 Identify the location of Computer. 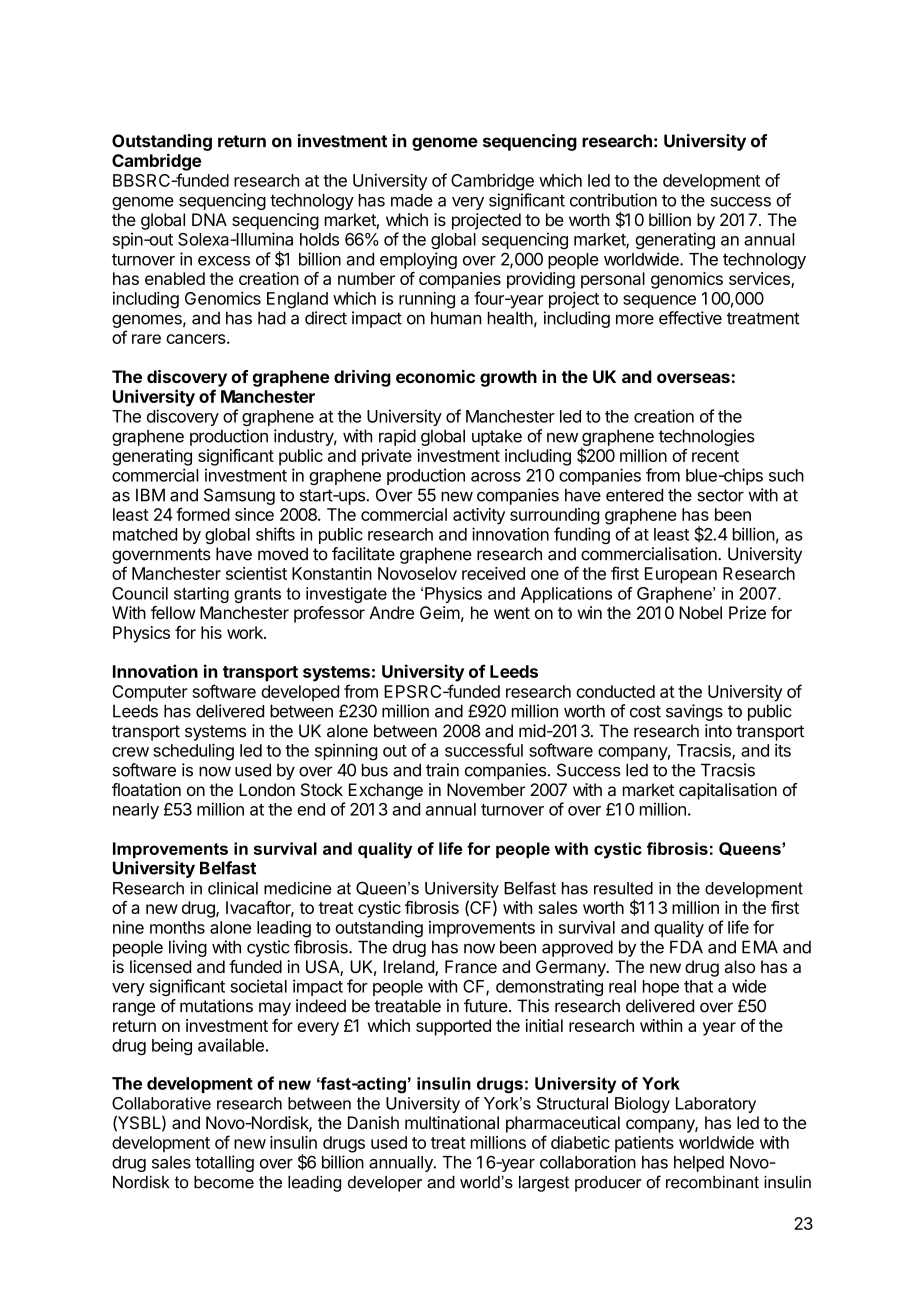
(150, 693).
